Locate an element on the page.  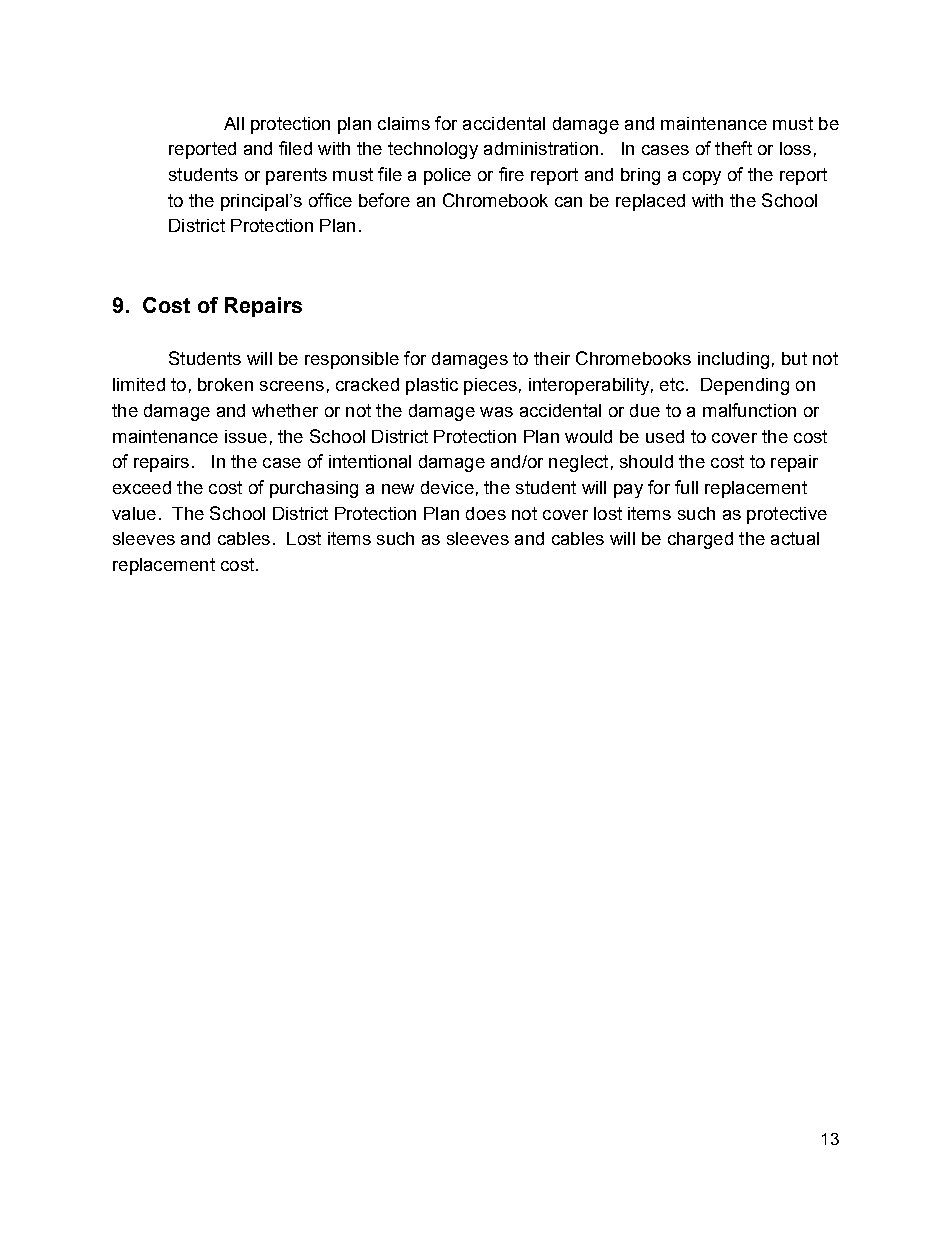
technology is located at coordinates (433, 150).
